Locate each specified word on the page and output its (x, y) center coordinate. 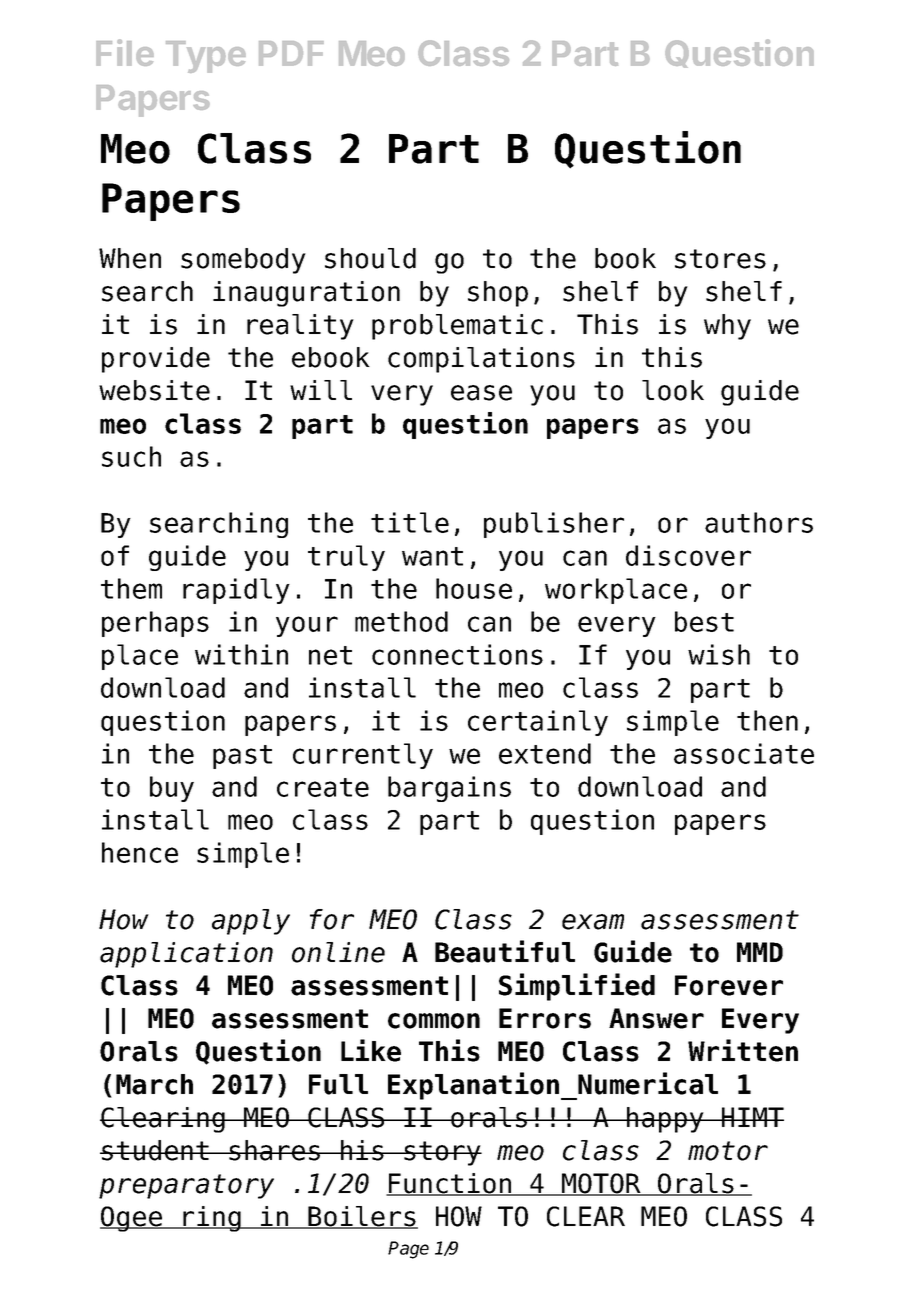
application (186, 955)
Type (206, 57)
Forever (729, 985)
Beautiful (505, 951)
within (241, 654)
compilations (481, 360)
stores (720, 259)
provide (156, 360)
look (673, 390)
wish (719, 654)
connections (457, 654)
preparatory (186, 1186)
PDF (291, 53)
